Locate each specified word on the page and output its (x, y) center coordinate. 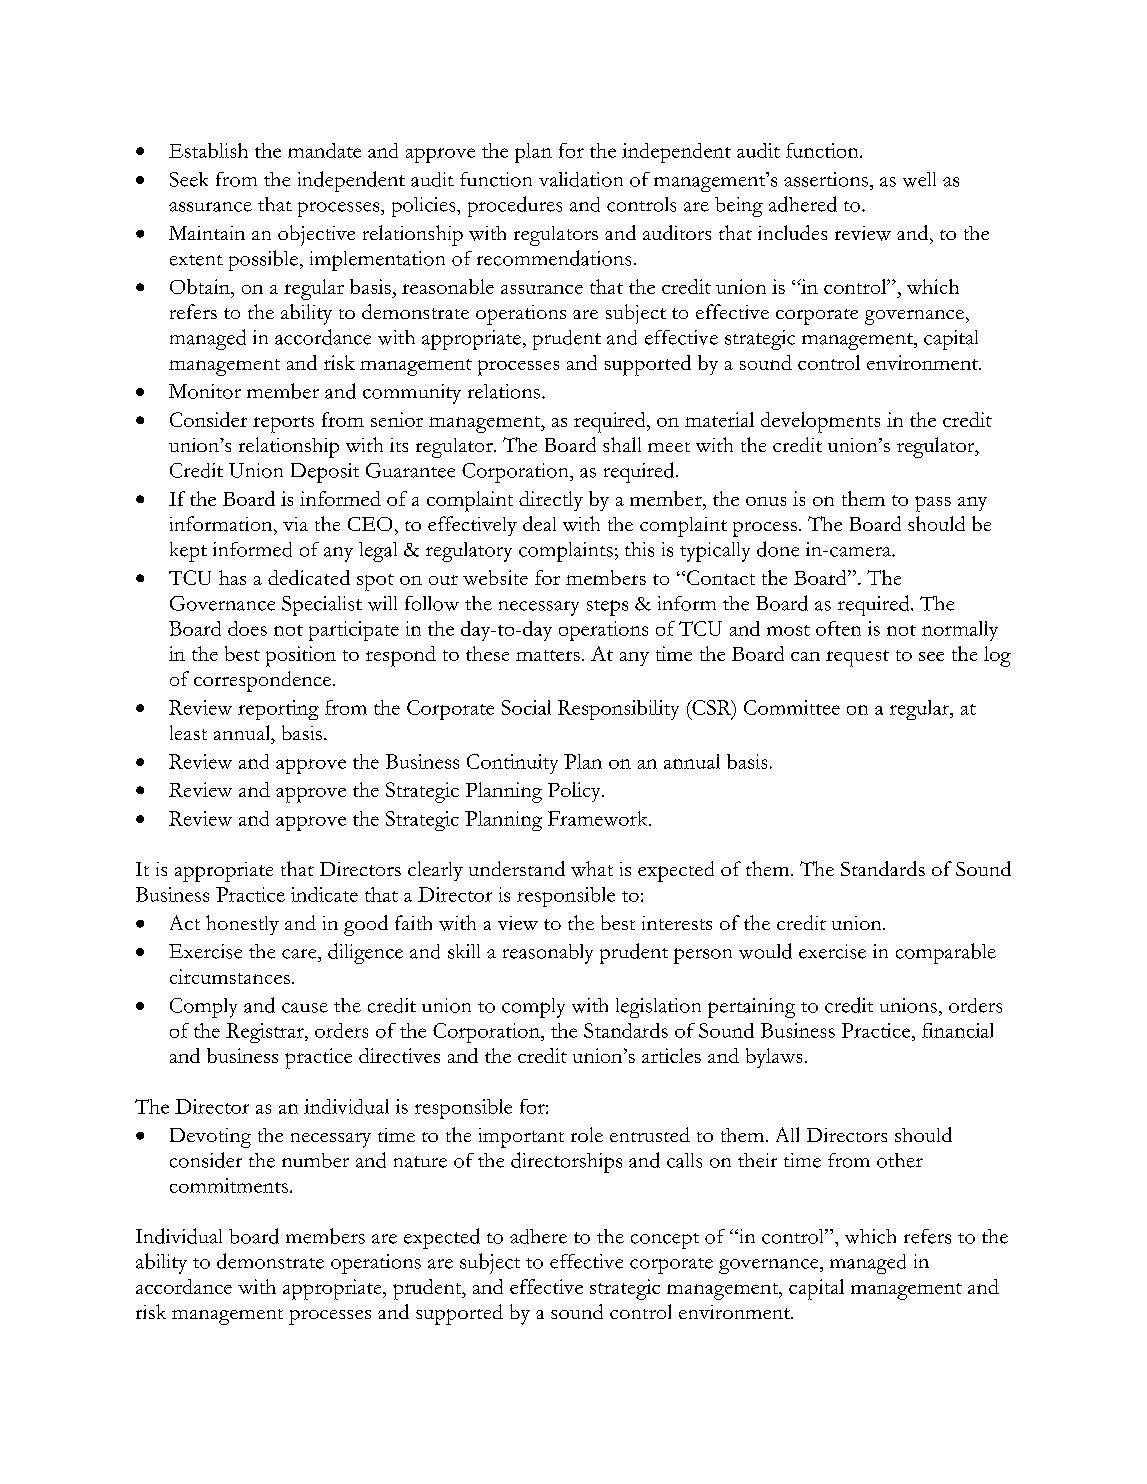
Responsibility (618, 710)
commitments (229, 1185)
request (857, 658)
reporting (278, 710)
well (919, 179)
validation (581, 179)
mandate (324, 150)
